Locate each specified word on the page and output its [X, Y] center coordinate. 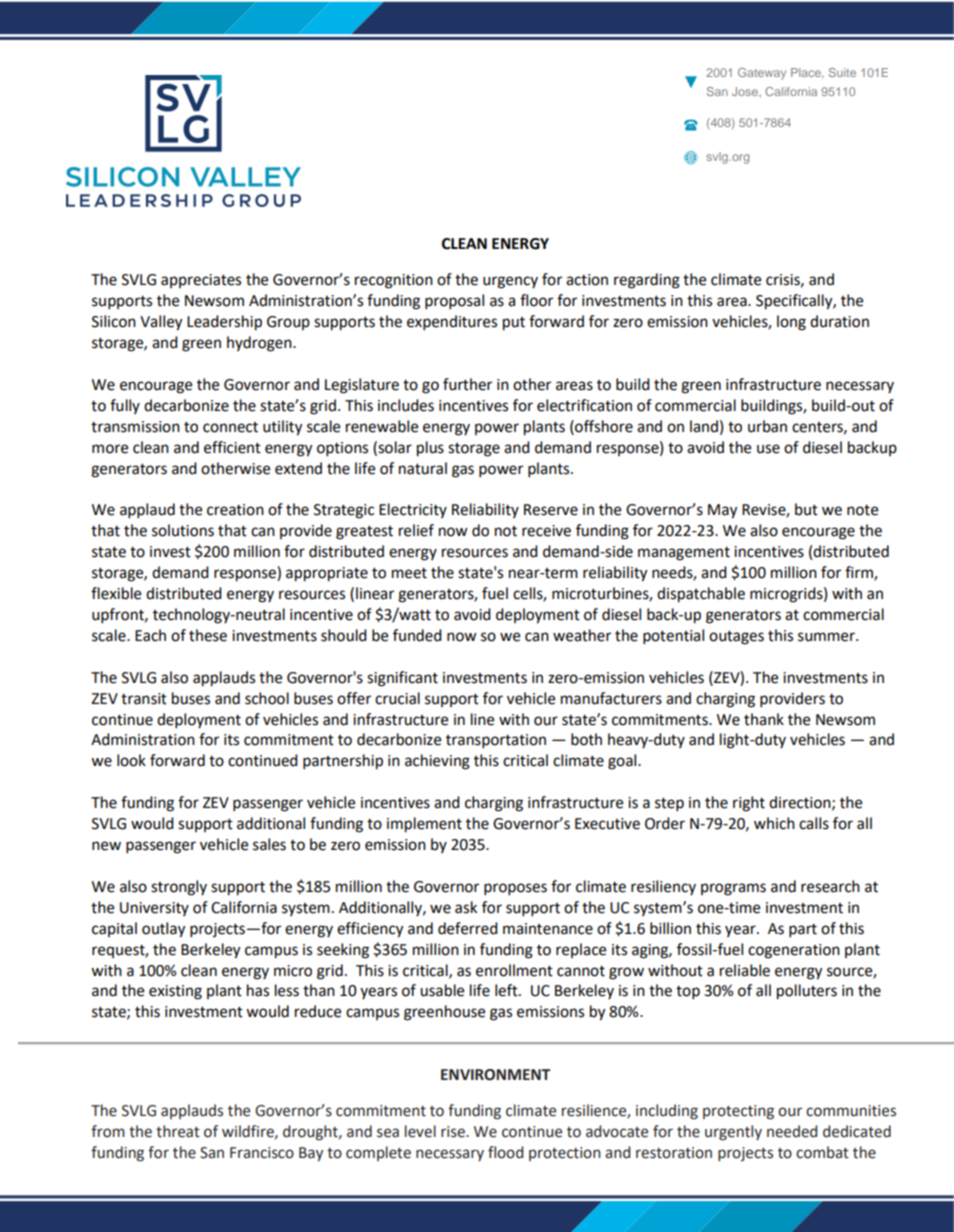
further [467, 384]
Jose [746, 91]
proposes [515, 889]
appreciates [201, 281]
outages [736, 638]
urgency [510, 282]
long [791, 323]
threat [178, 1131]
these [208, 635]
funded [417, 635]
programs [733, 889]
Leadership [224, 323]
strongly [179, 888]
